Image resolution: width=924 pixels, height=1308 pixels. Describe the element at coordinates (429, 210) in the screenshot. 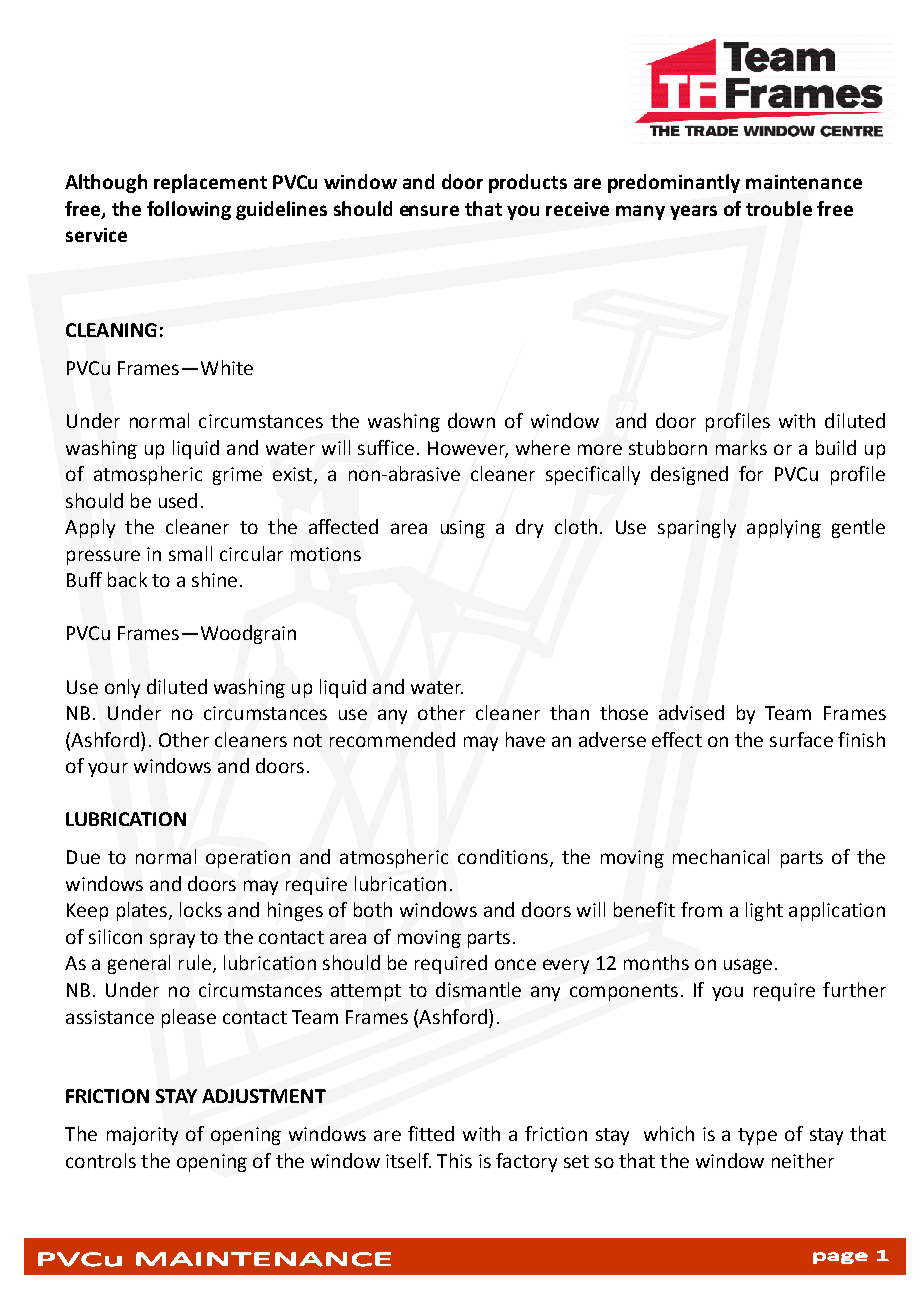

I see `ensure` at that location.
